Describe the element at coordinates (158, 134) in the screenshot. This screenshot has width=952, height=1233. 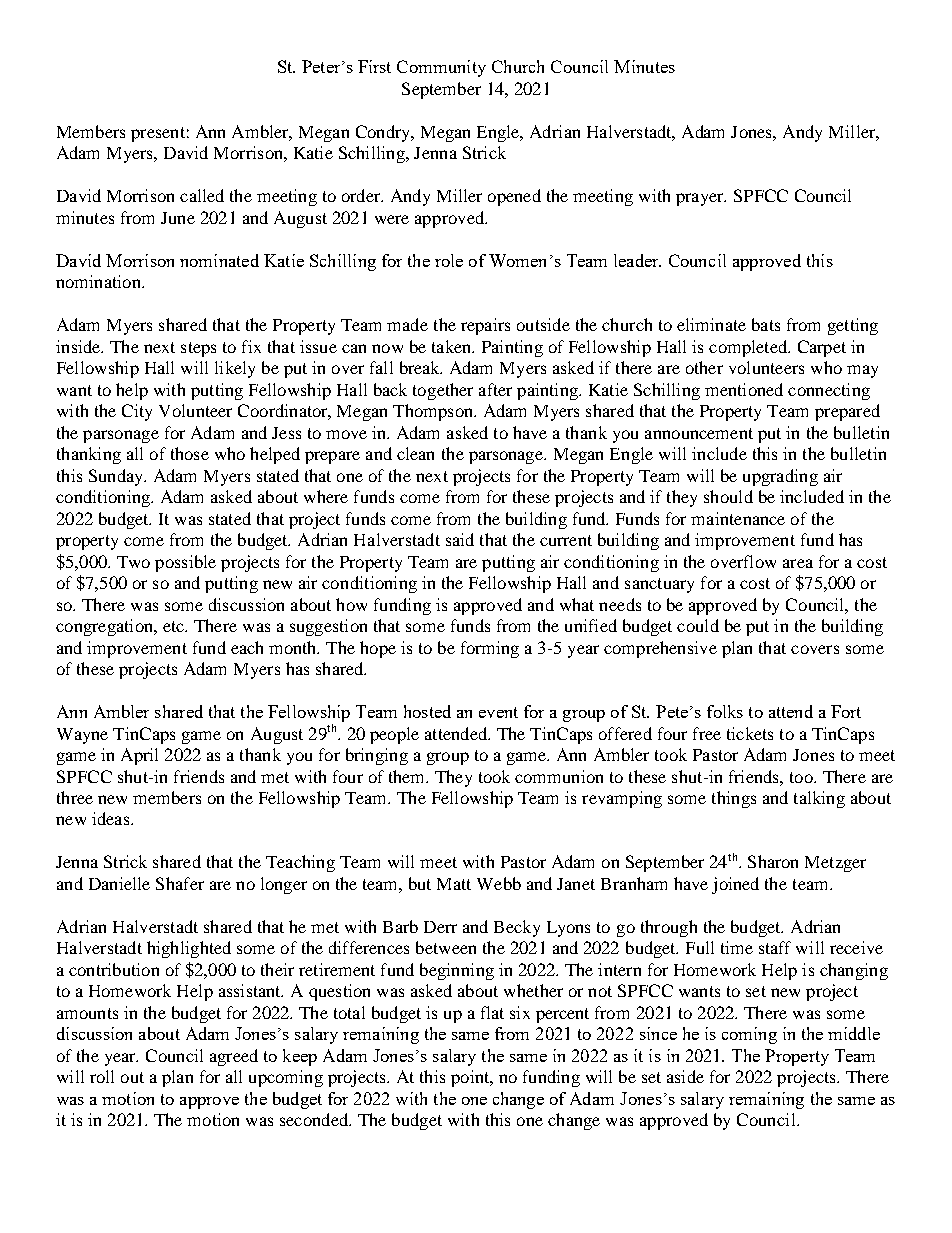
I see `present` at that location.
